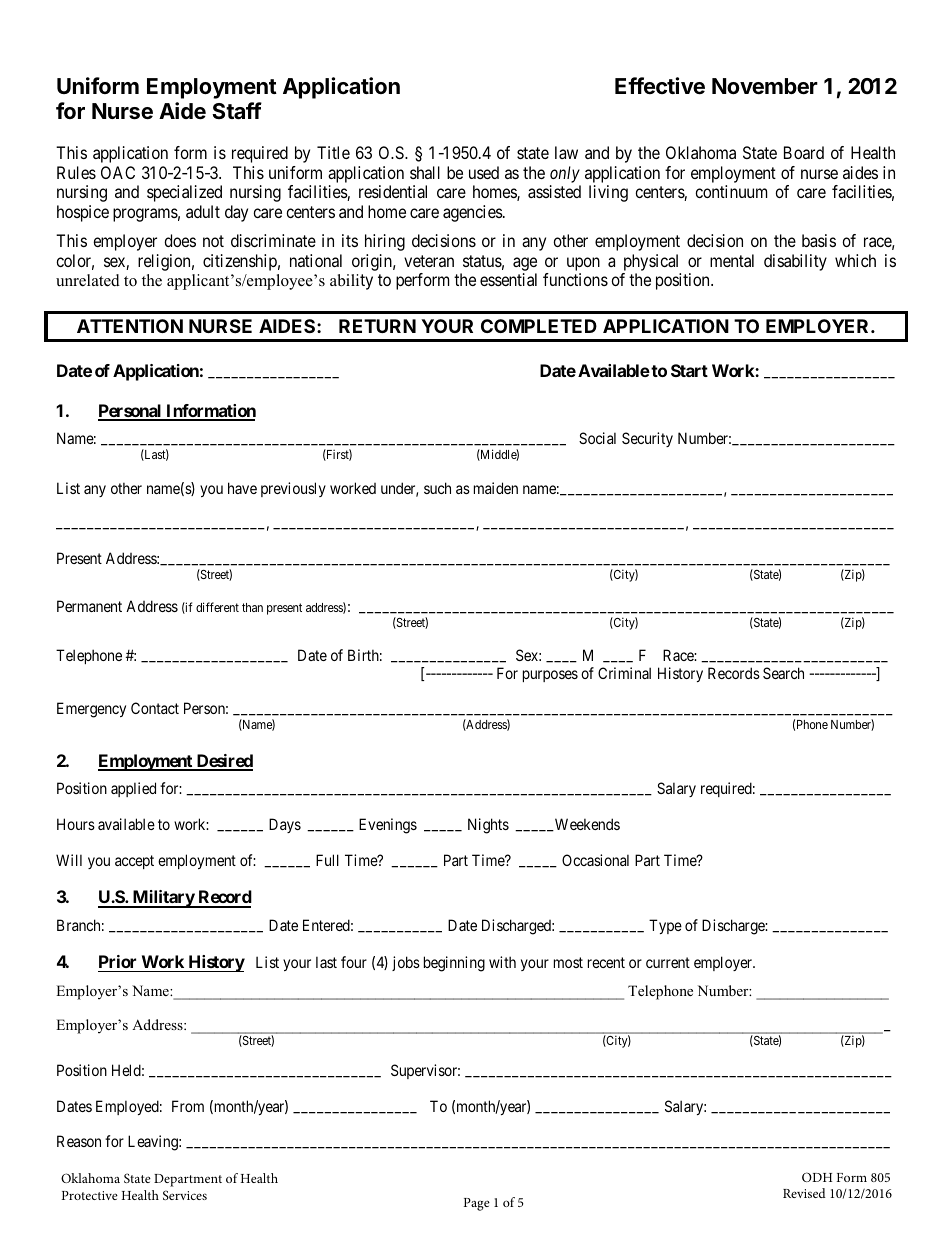  I want to click on Page, so click(477, 1204).
